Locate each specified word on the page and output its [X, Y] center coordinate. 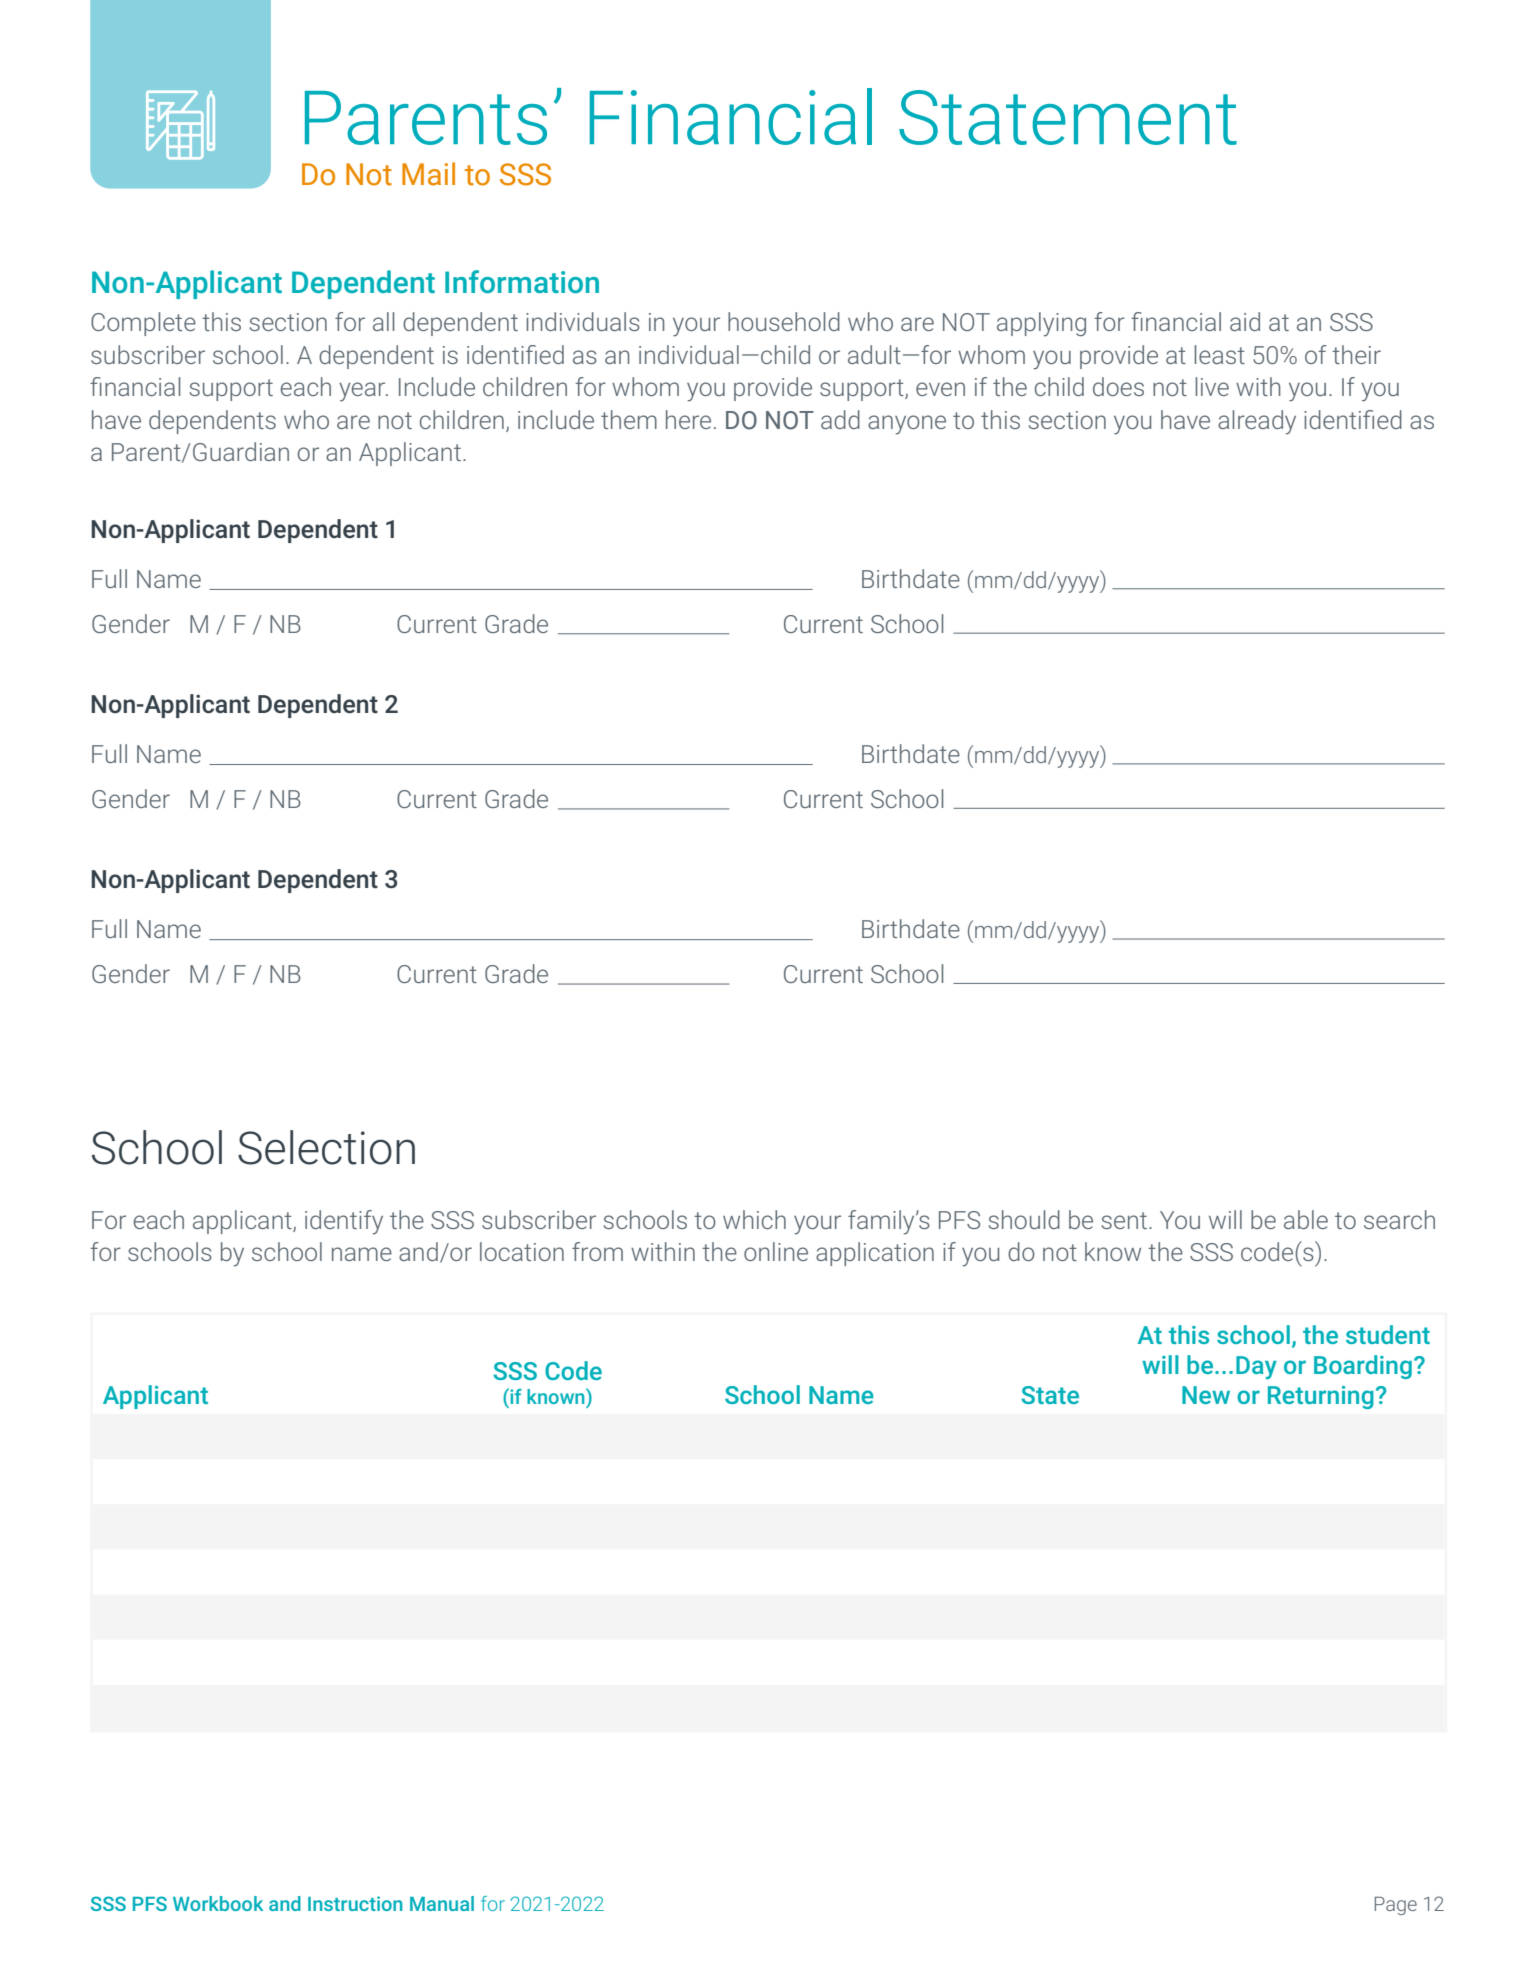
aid [1245, 321]
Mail [428, 174]
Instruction [355, 1903]
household [784, 321]
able [1306, 1219]
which [754, 1219]
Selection [326, 1147]
